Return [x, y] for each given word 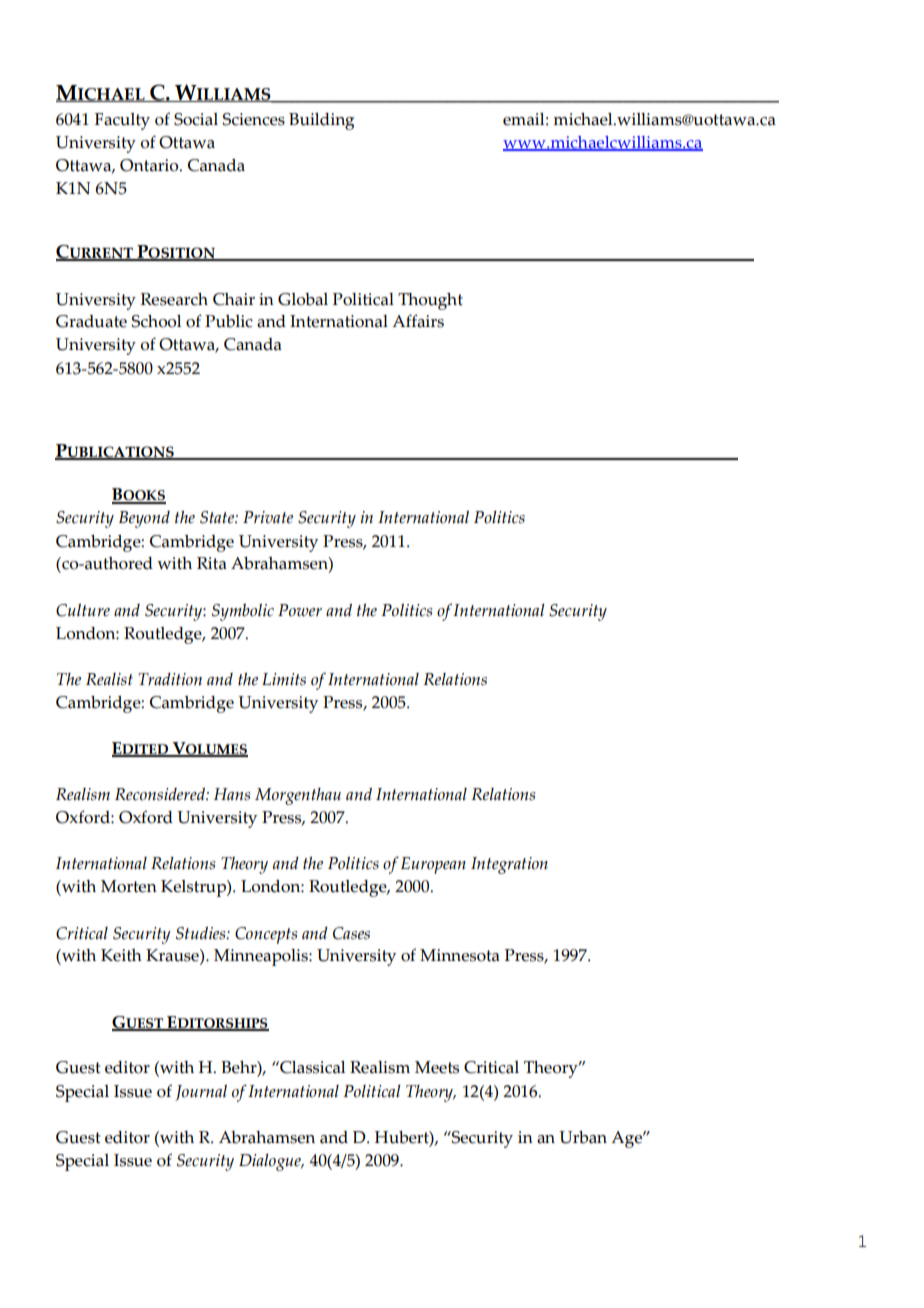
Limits [284, 679]
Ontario [150, 165]
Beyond [144, 519]
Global [303, 299]
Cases [351, 933]
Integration [509, 865]
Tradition [170, 679]
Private [268, 517]
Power [300, 610]
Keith [121, 955]
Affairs [418, 321]
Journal [201, 1093]
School [156, 321]
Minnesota [460, 955]
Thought [430, 301]
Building [321, 121]
